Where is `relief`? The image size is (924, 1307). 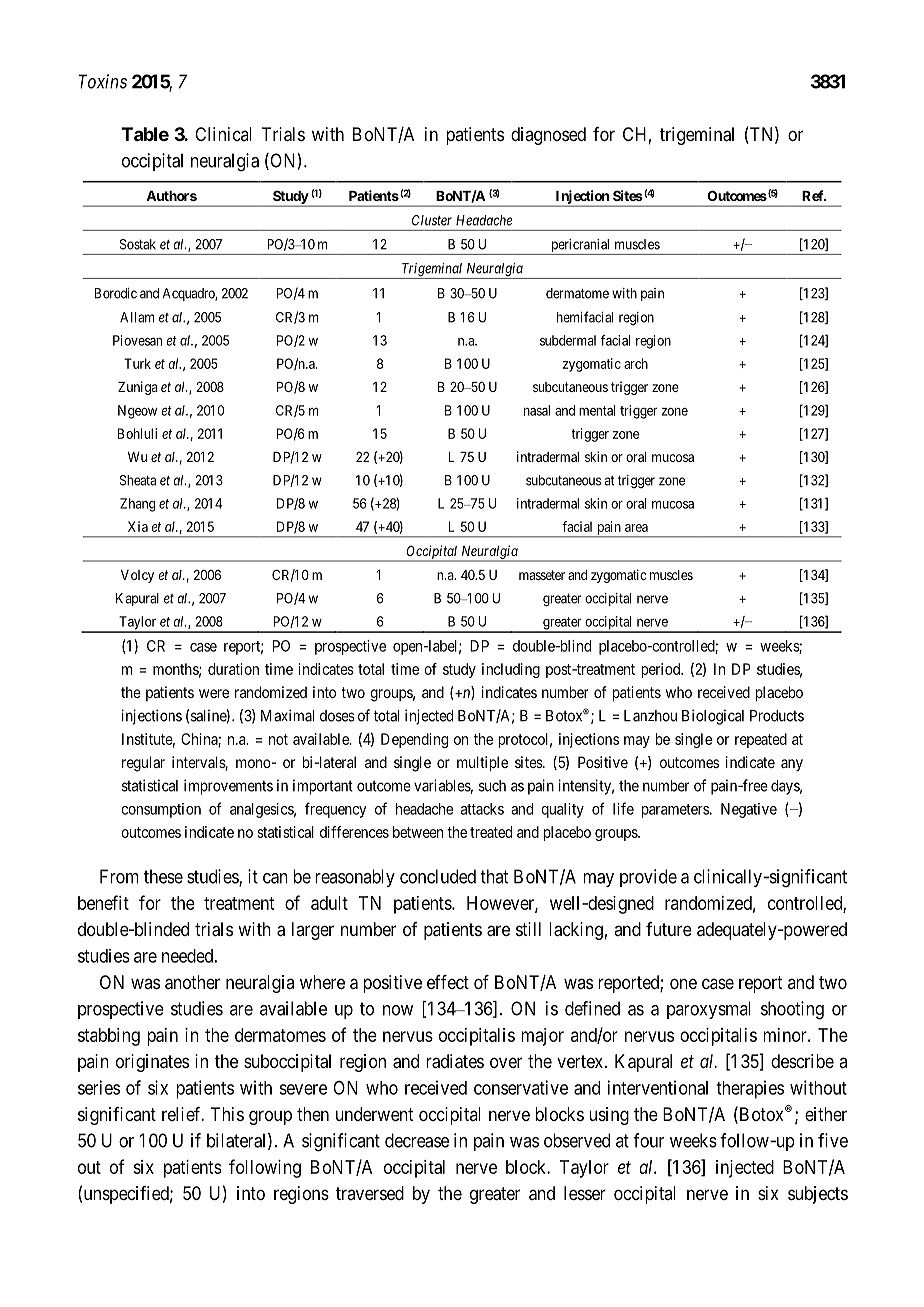 relief is located at coordinates (183, 1114).
